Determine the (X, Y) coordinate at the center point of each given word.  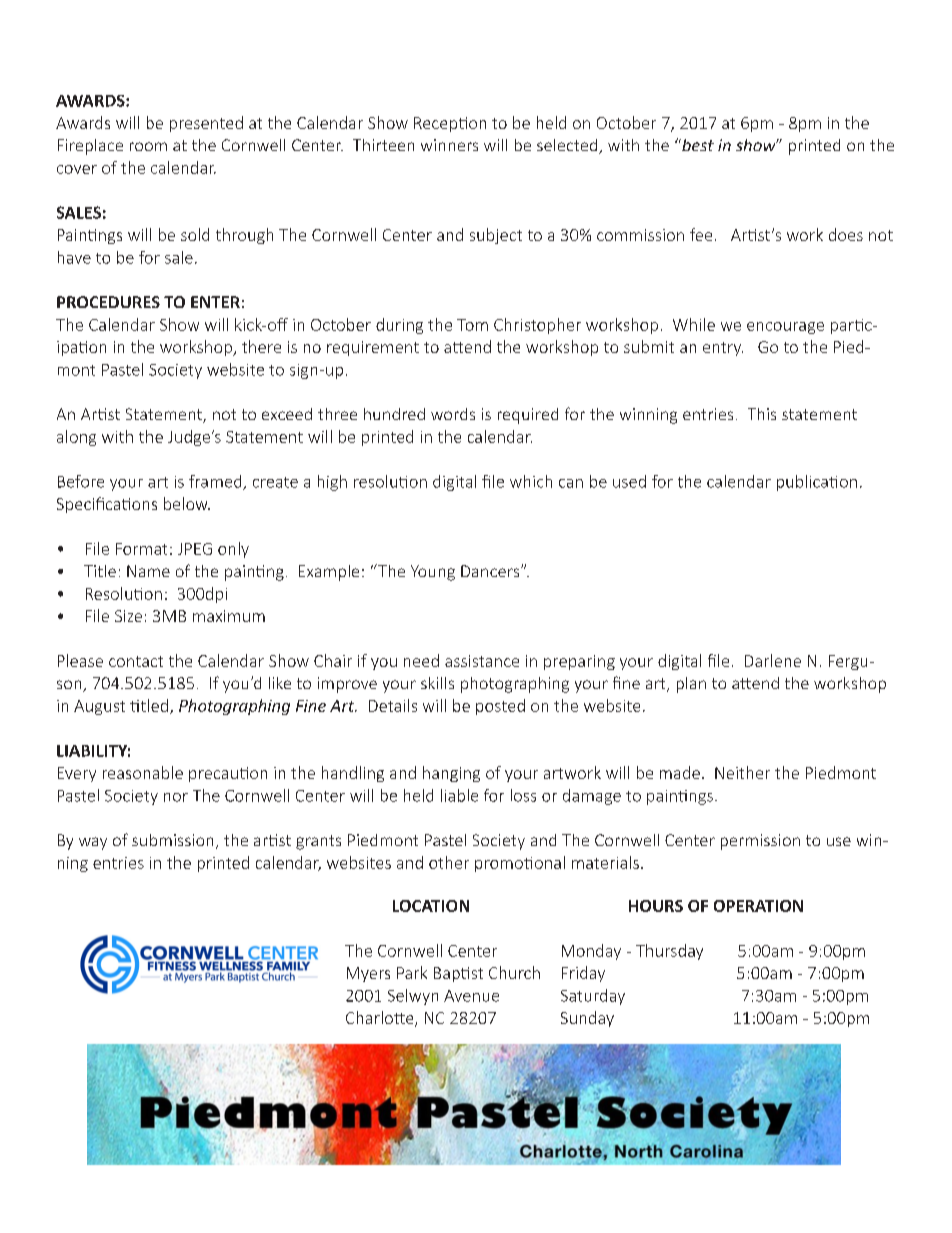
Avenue (471, 996)
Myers (368, 974)
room (148, 146)
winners (449, 145)
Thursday (669, 952)
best (697, 145)
